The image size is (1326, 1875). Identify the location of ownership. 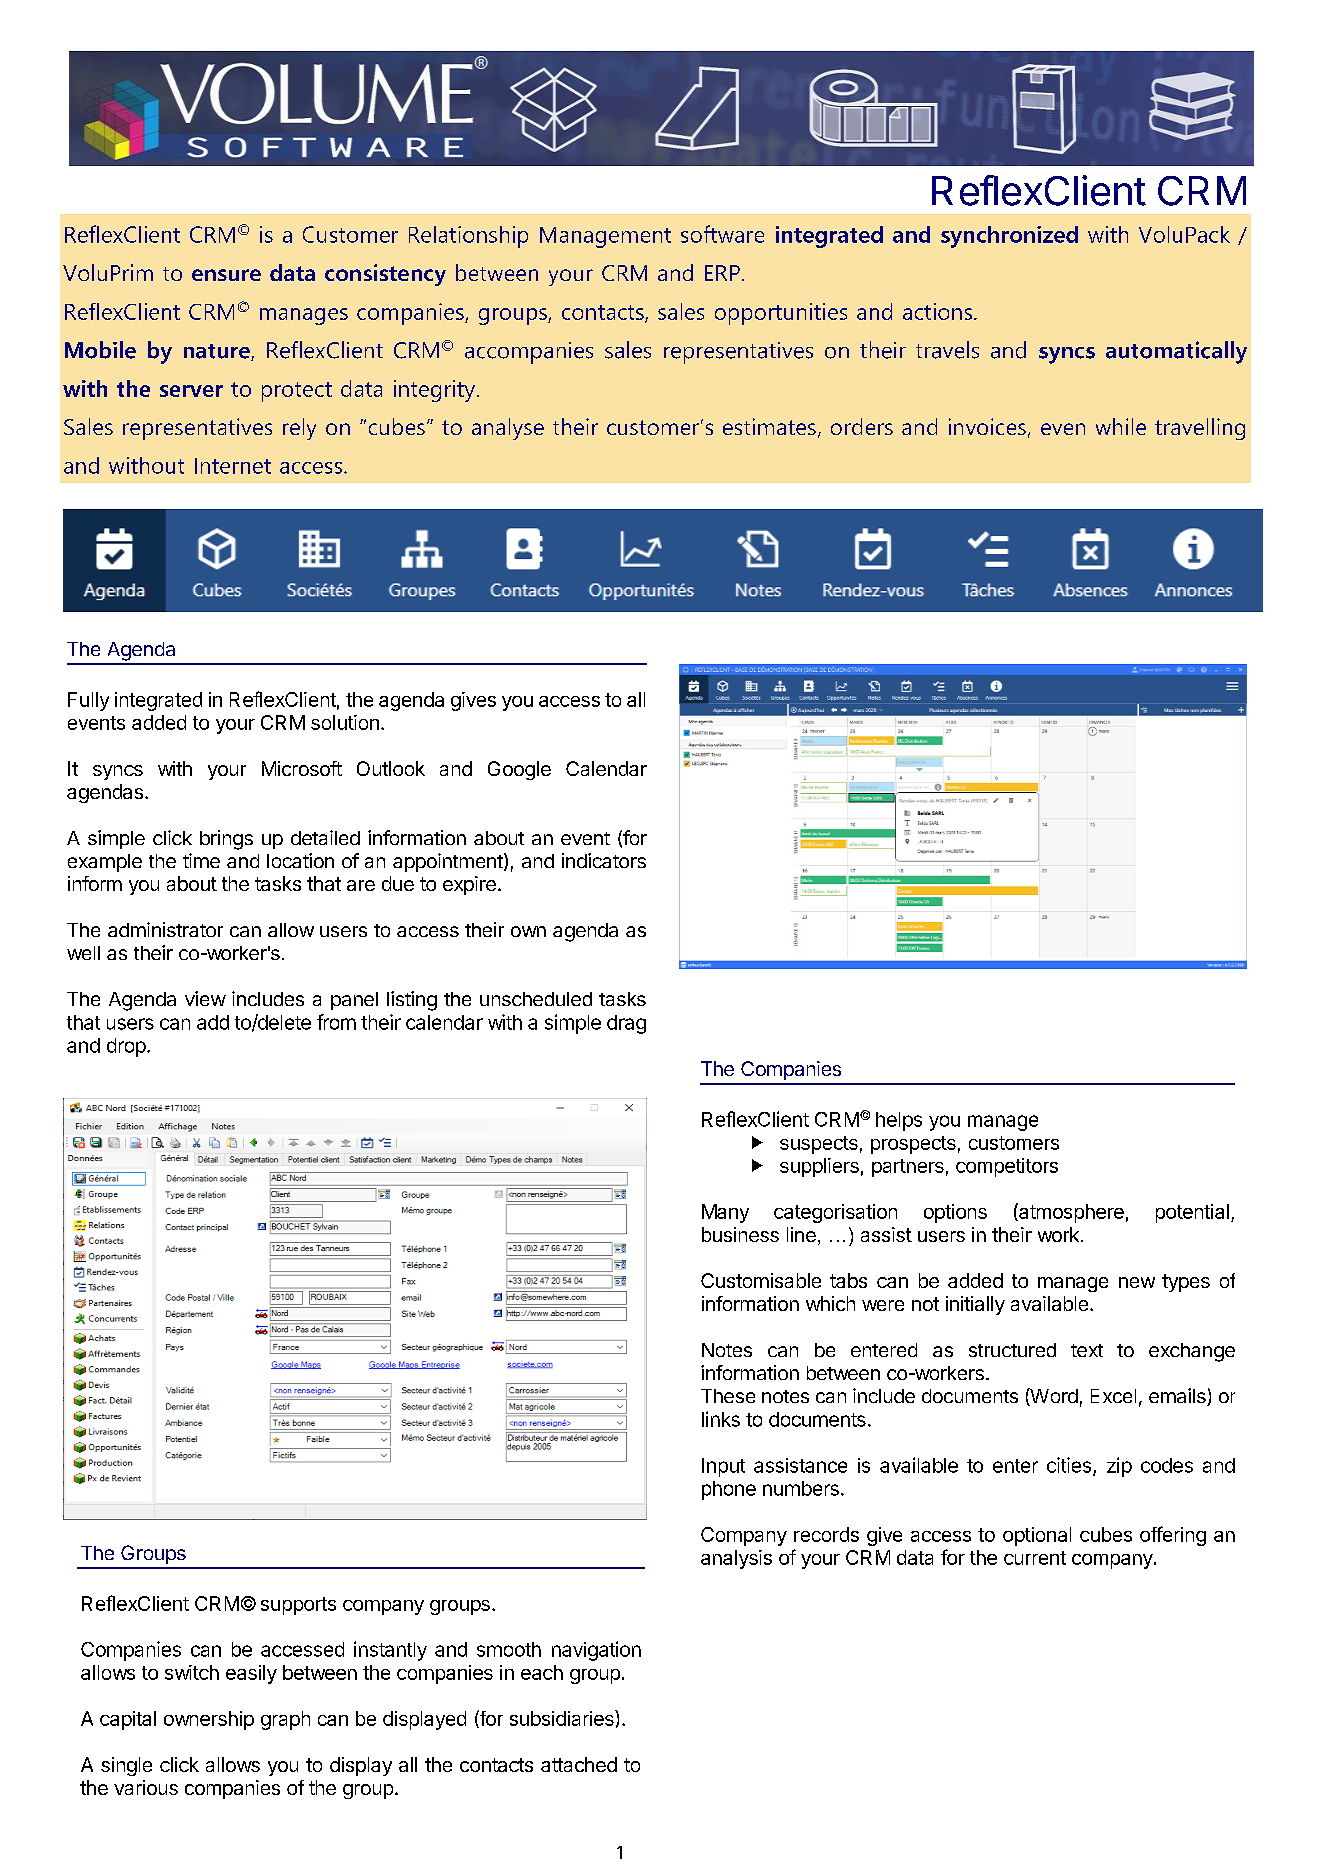
(209, 1720).
